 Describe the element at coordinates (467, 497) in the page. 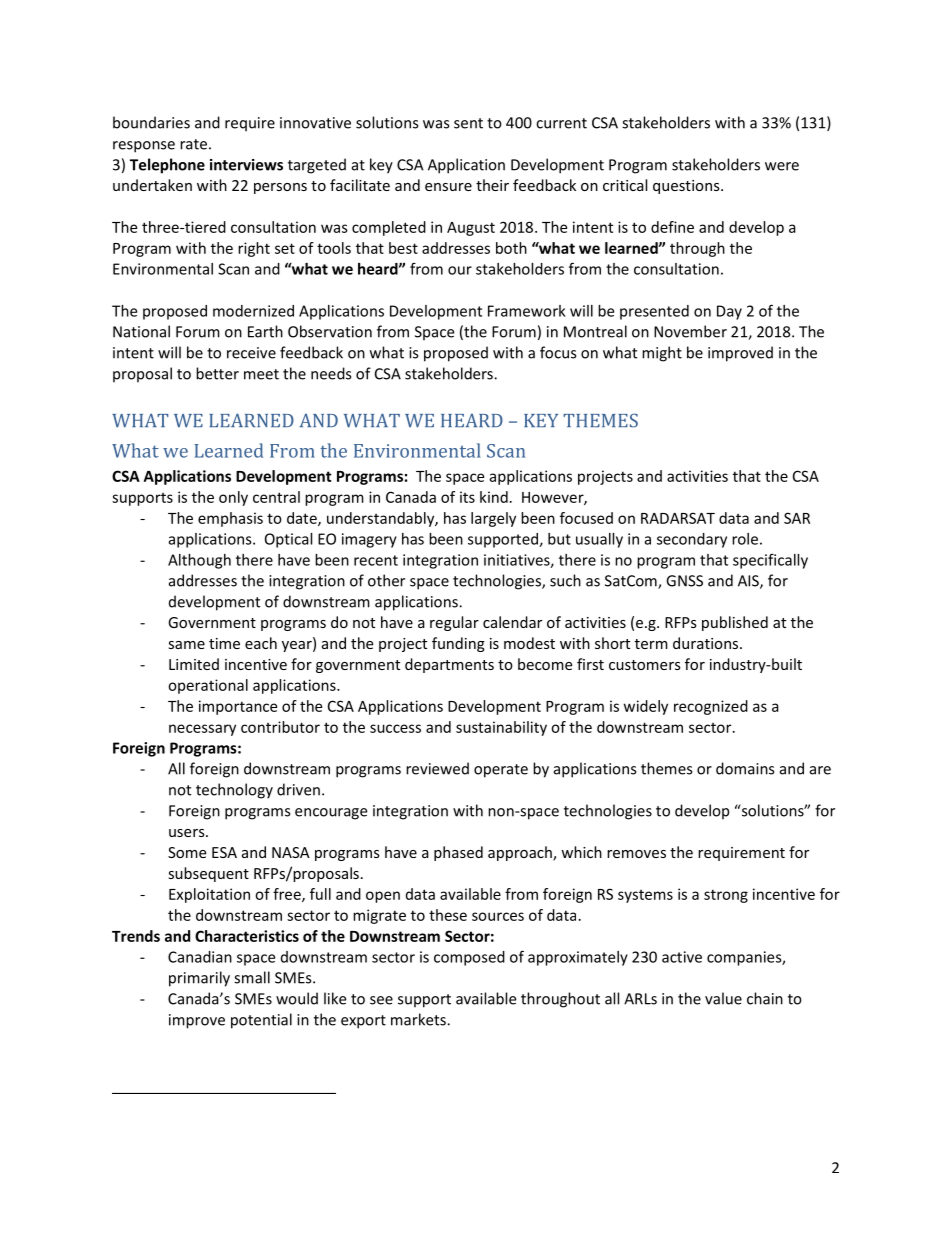

I see `its` at that location.
